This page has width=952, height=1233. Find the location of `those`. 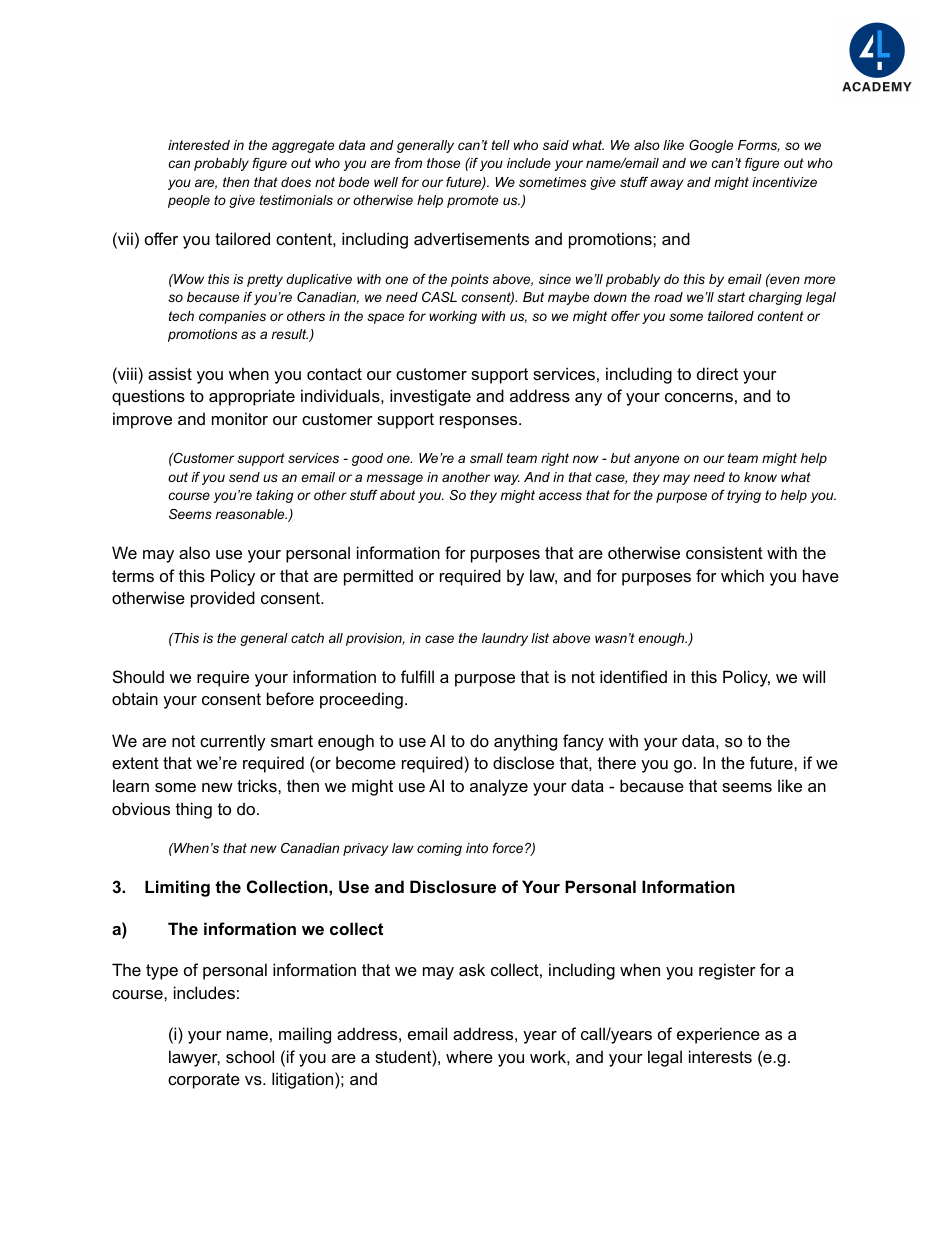

those is located at coordinates (443, 163).
